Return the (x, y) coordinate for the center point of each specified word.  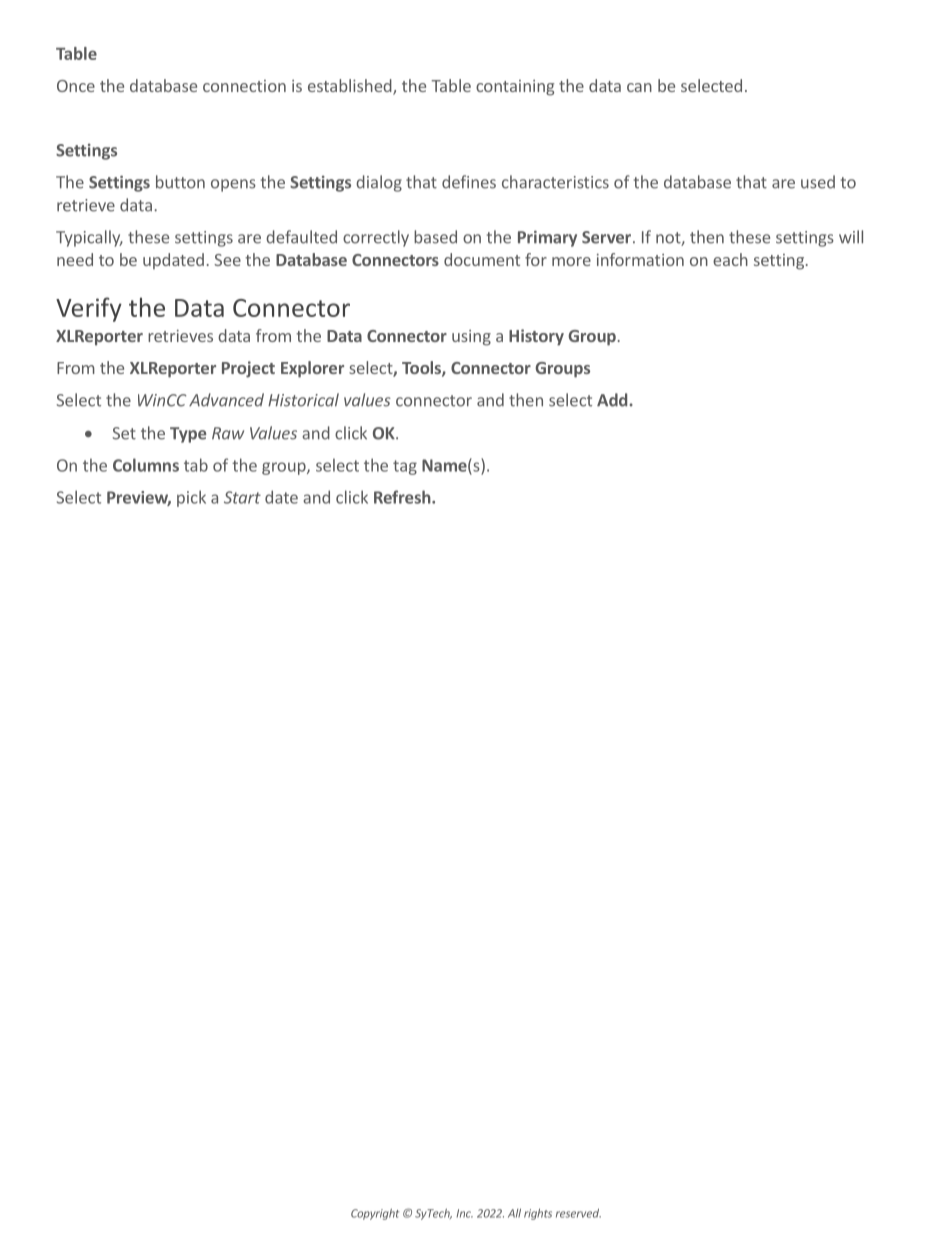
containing (515, 88)
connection (244, 86)
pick (191, 498)
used (818, 182)
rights (538, 1214)
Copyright (375, 1214)
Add (612, 400)
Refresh (403, 497)
